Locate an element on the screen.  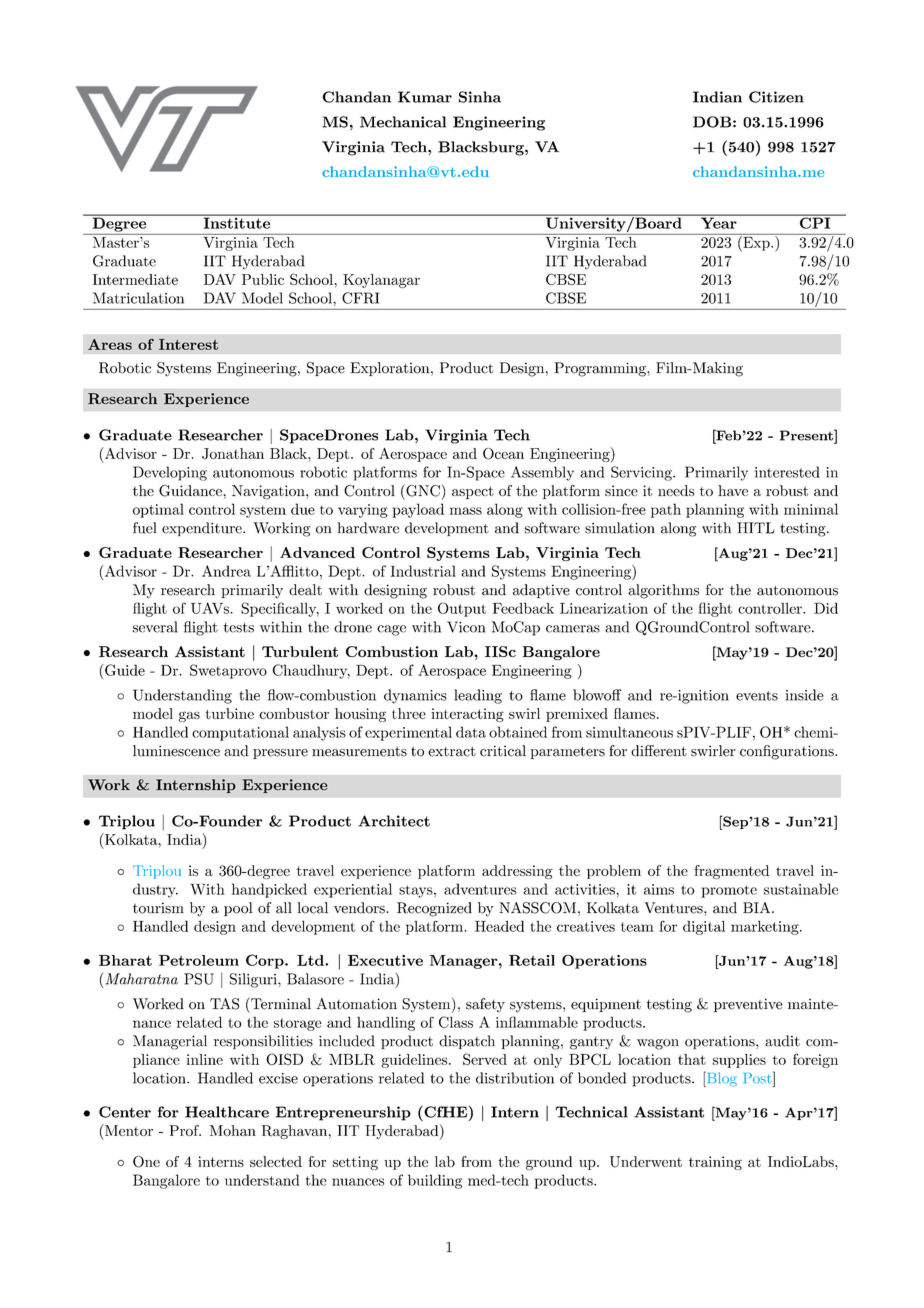
Jonathan is located at coordinates (233, 454).
